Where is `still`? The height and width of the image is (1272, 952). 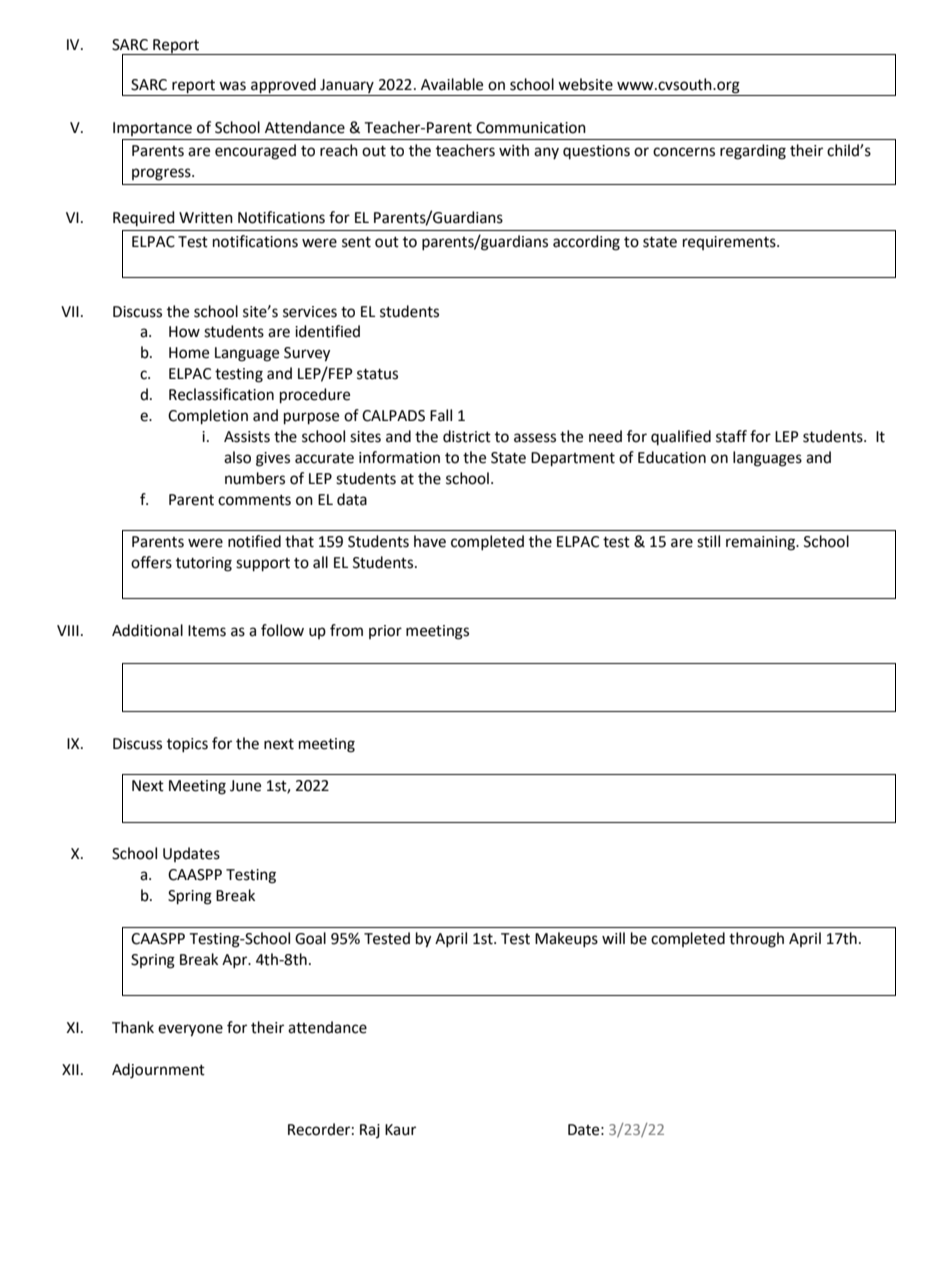 still is located at coordinates (708, 541).
